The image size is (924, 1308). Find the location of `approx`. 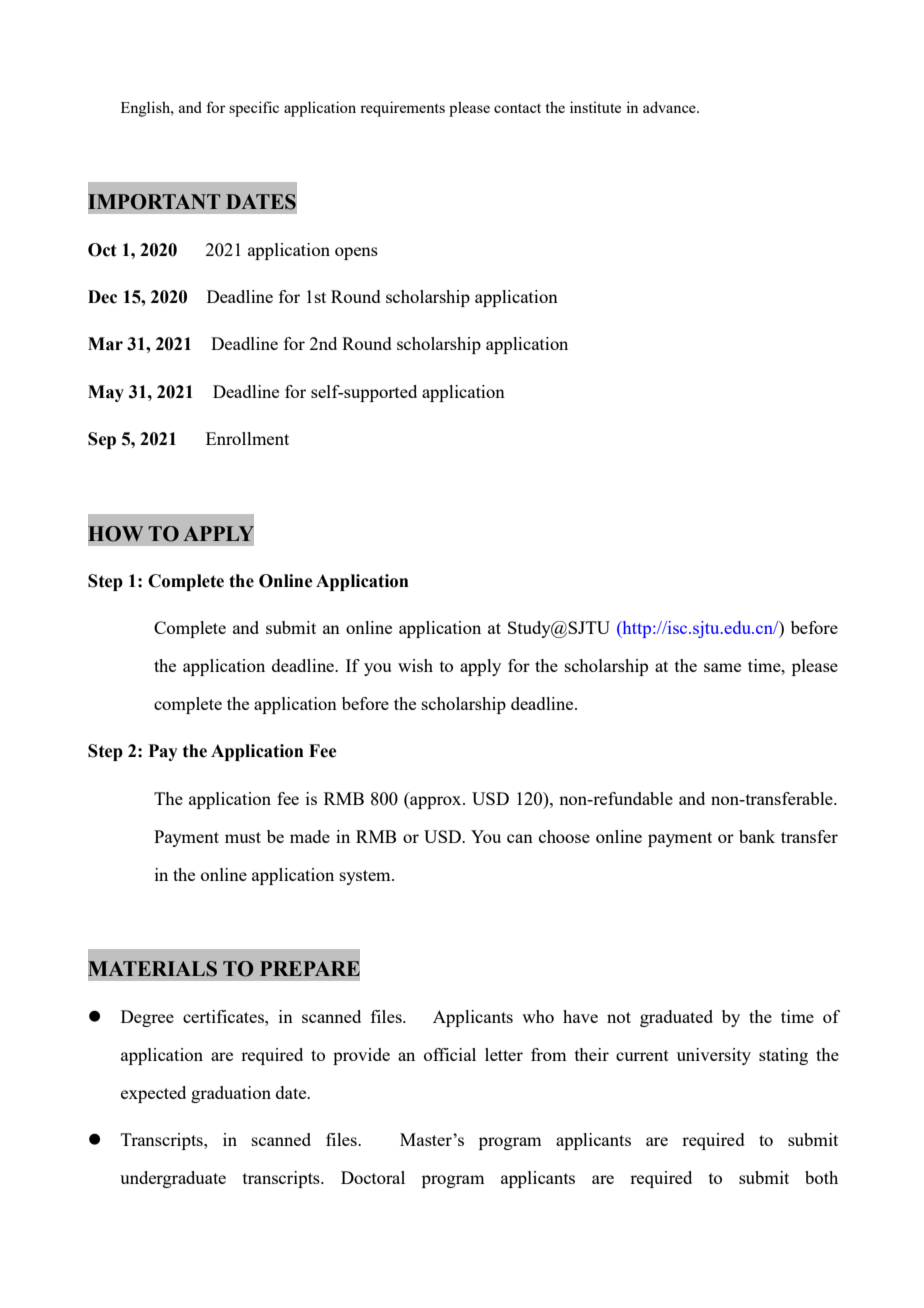

approx is located at coordinates (436, 802).
